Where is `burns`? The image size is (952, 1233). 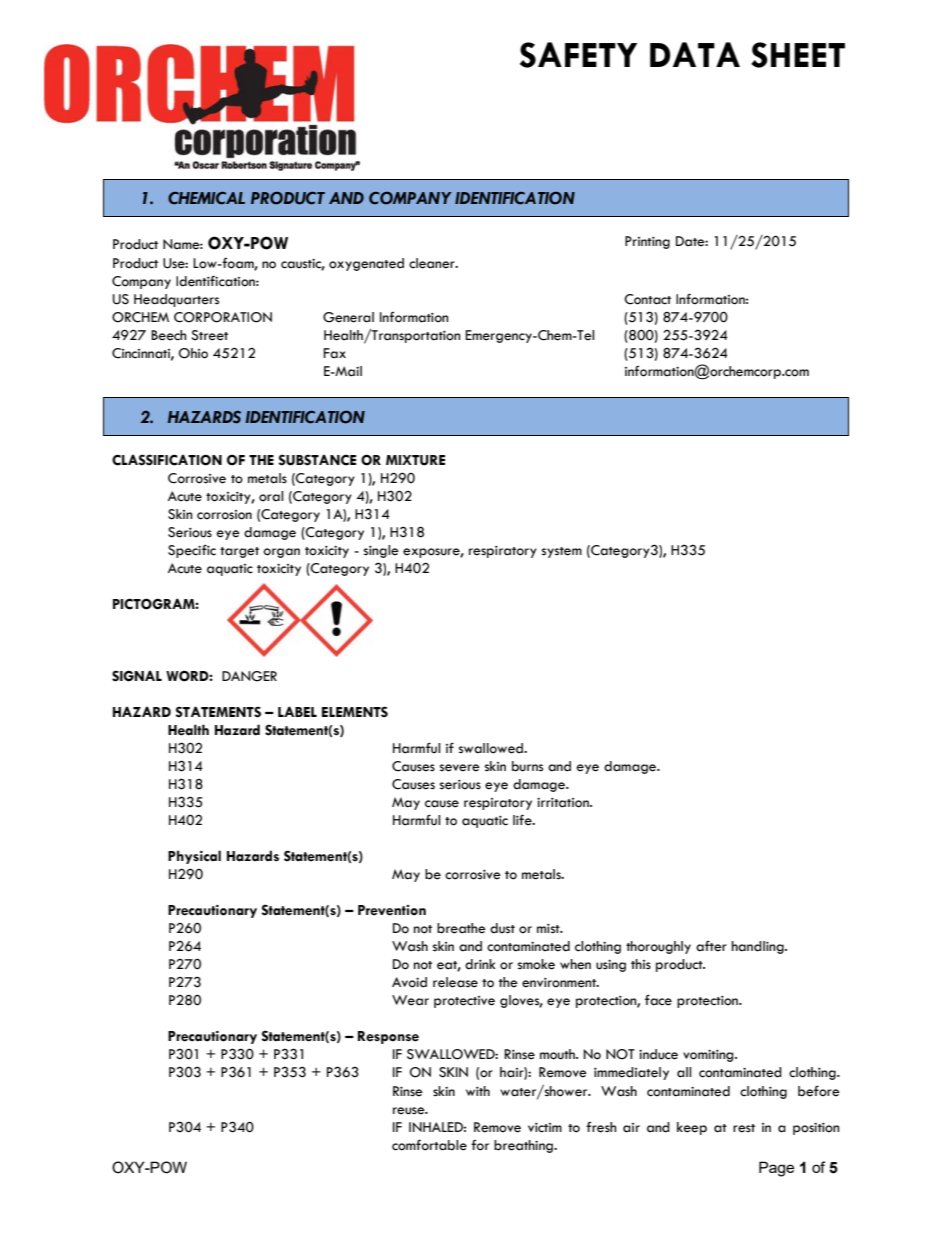
burns is located at coordinates (527, 766).
